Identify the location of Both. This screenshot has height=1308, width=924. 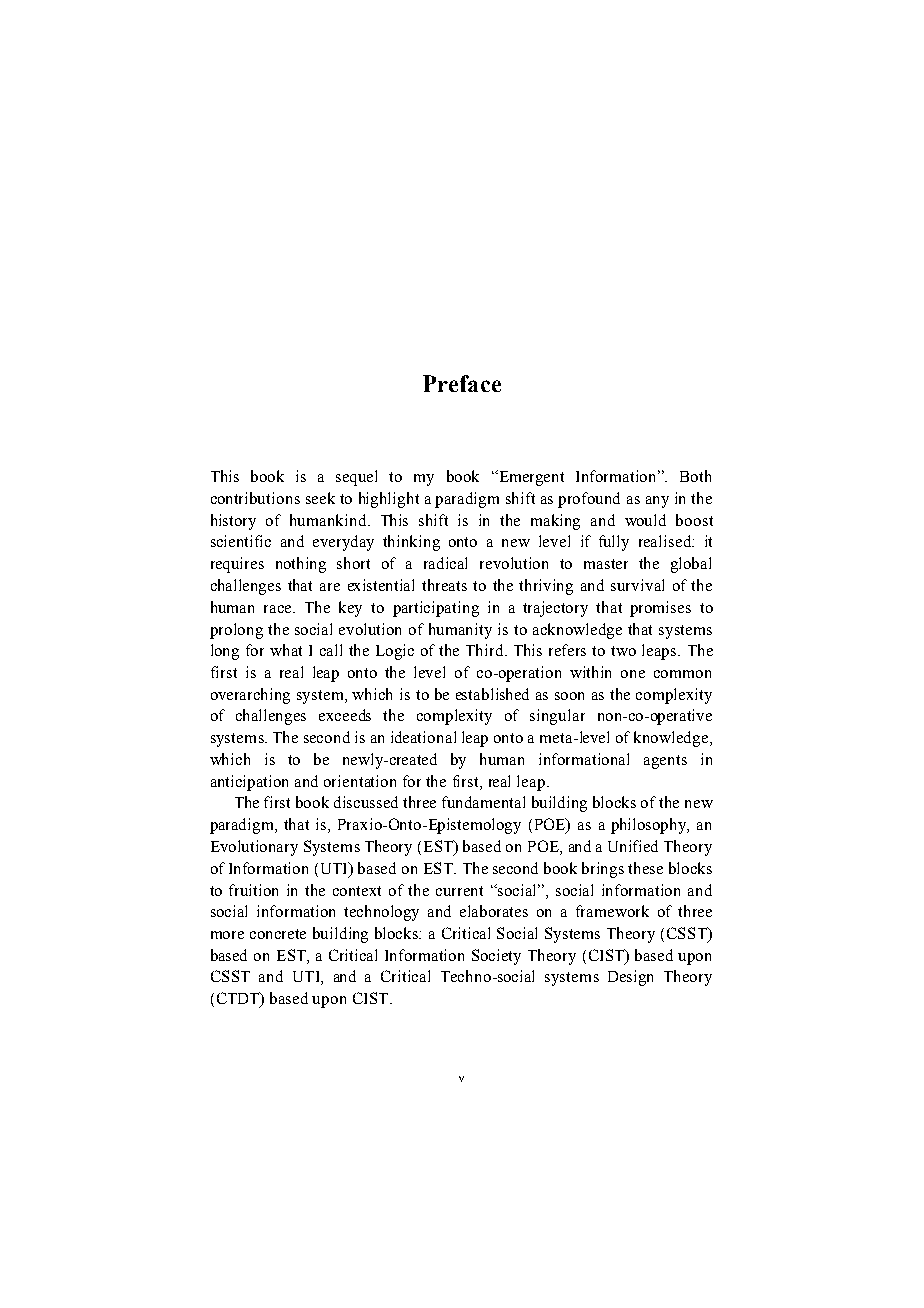
(695, 476).
